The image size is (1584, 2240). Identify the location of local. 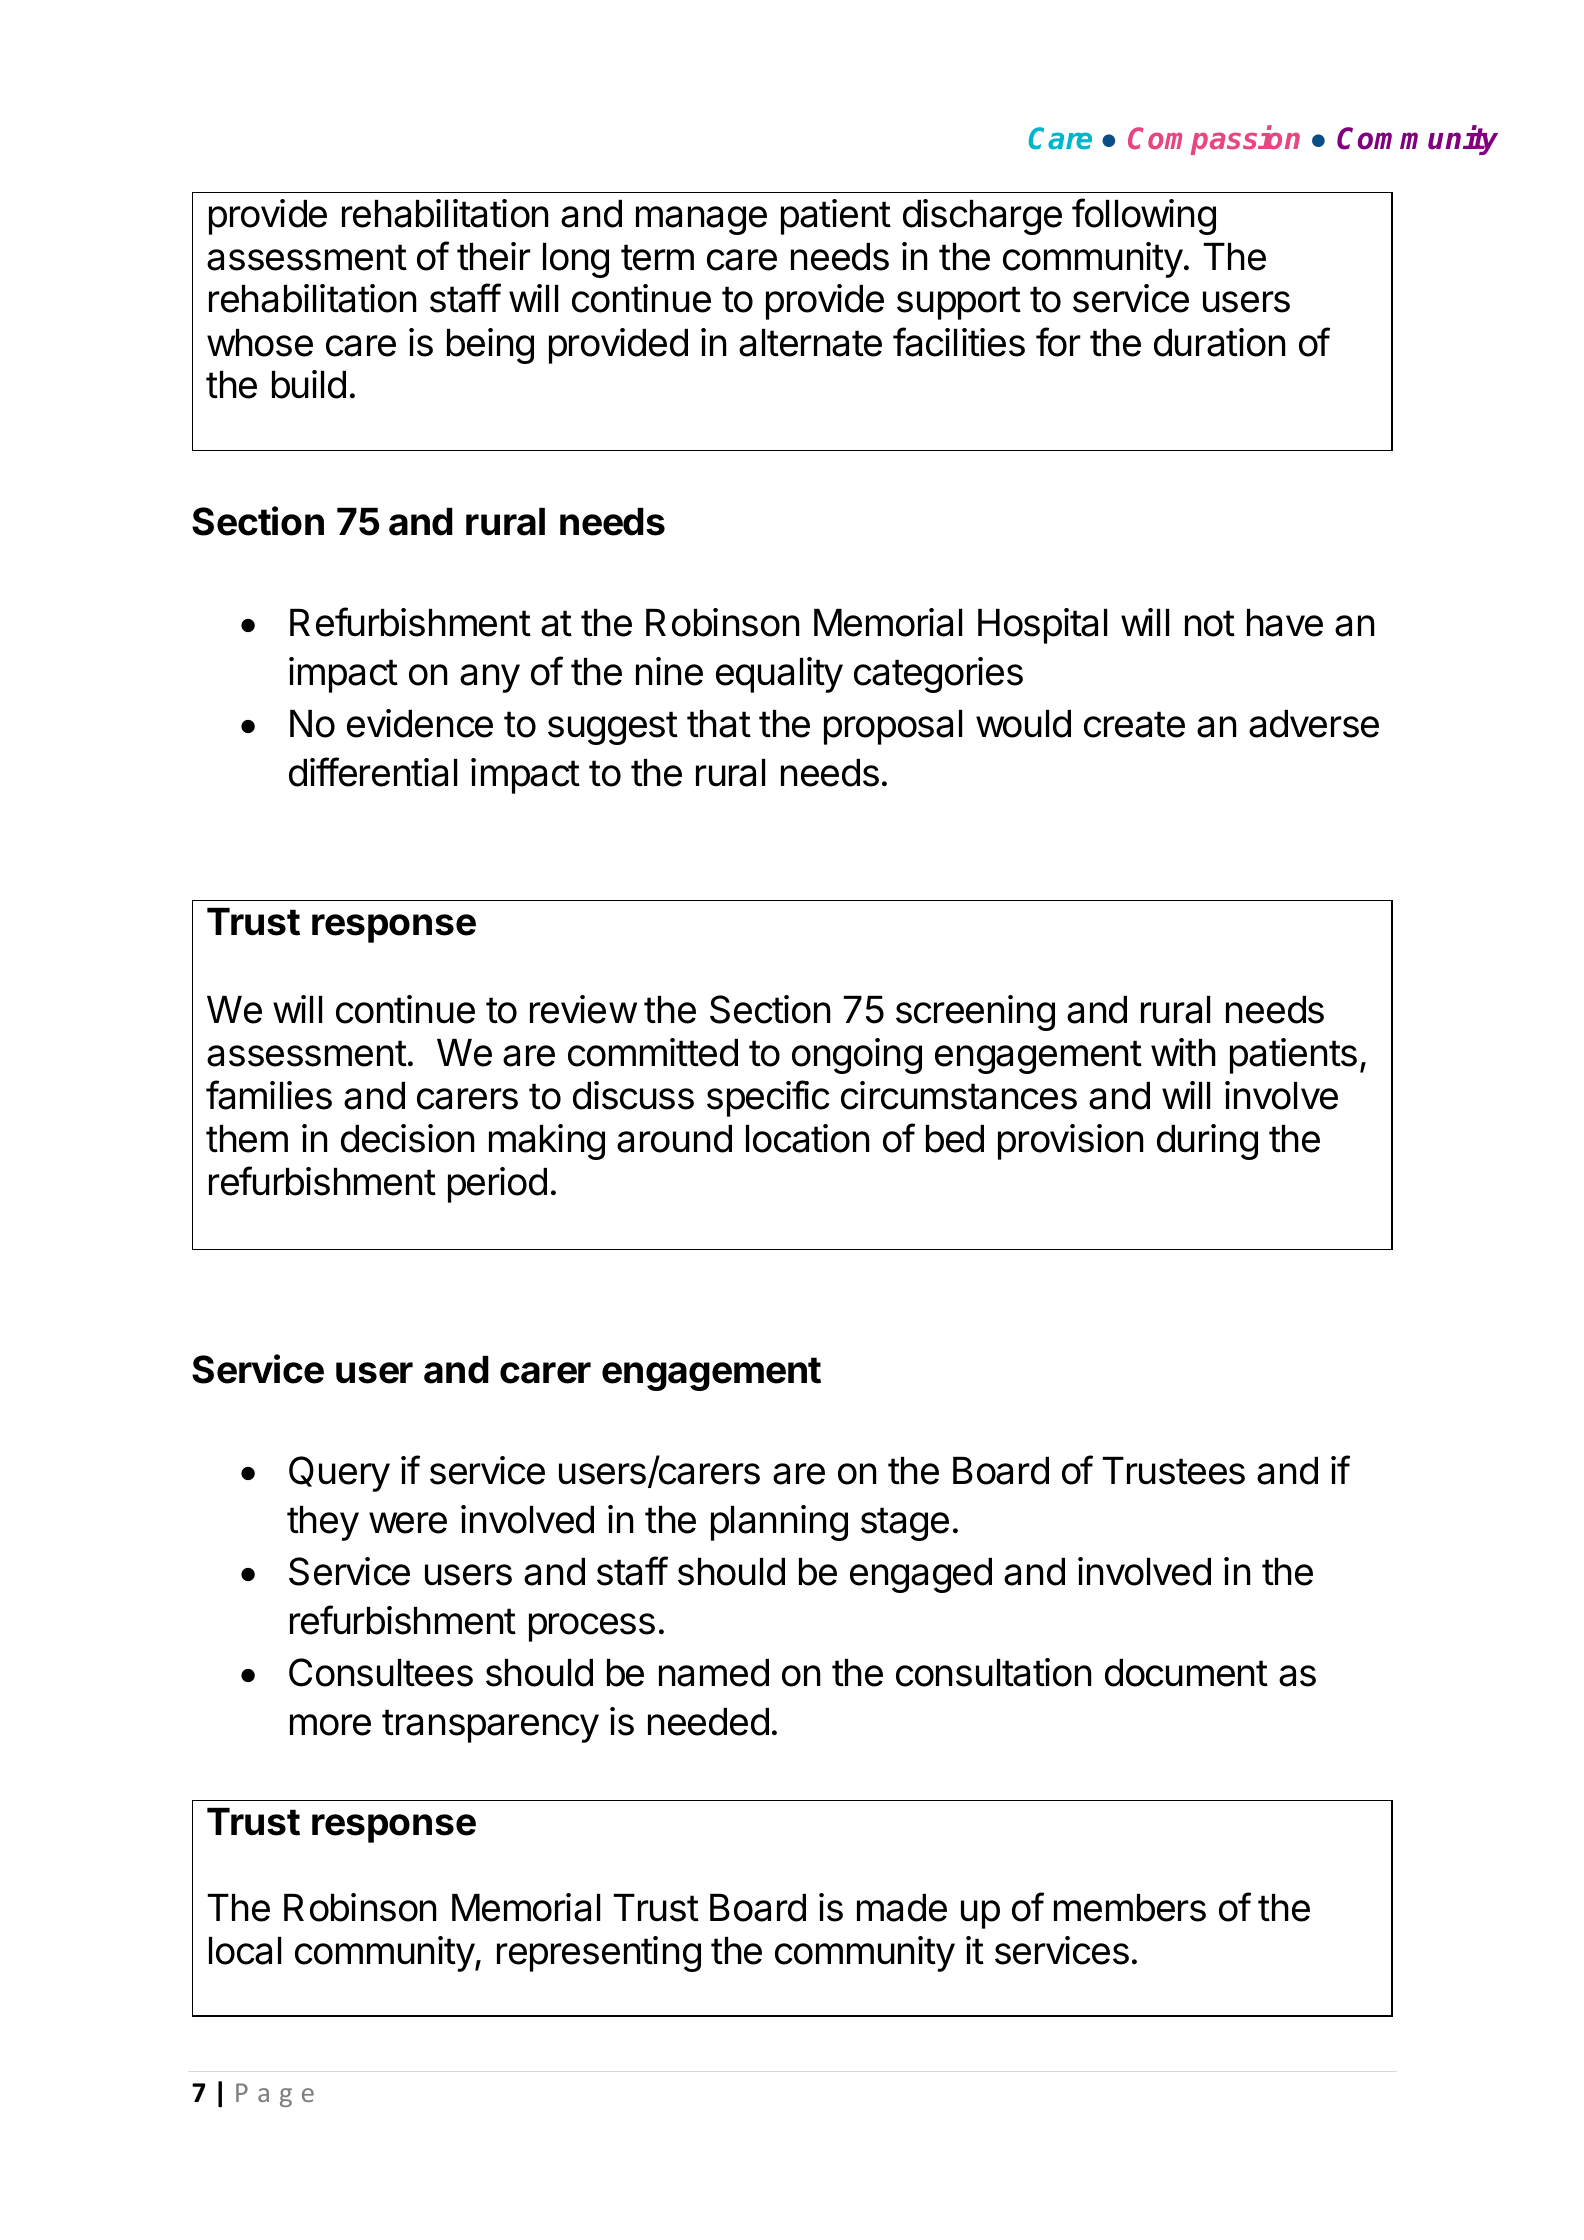
(245, 1951).
